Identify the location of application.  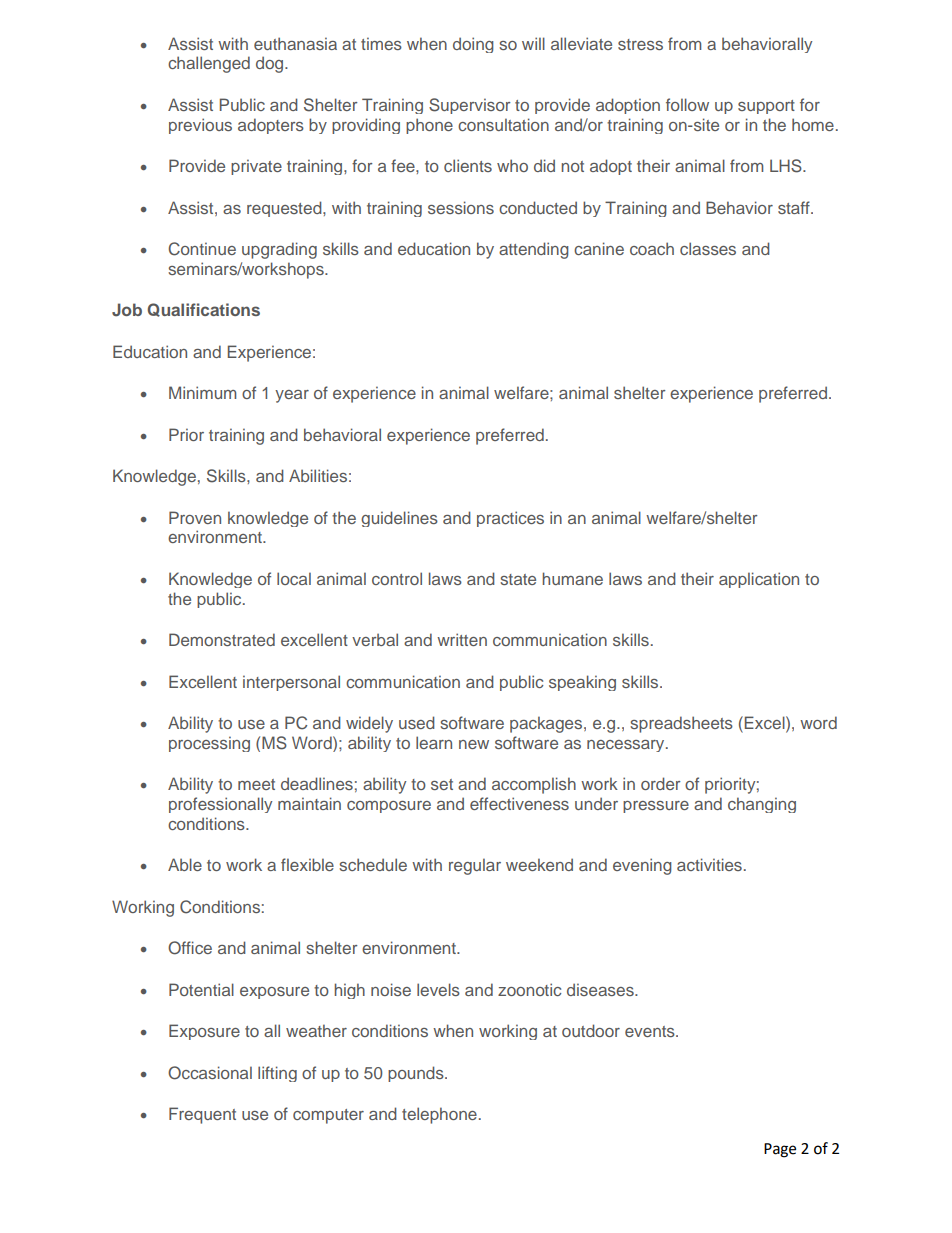
(759, 580).
